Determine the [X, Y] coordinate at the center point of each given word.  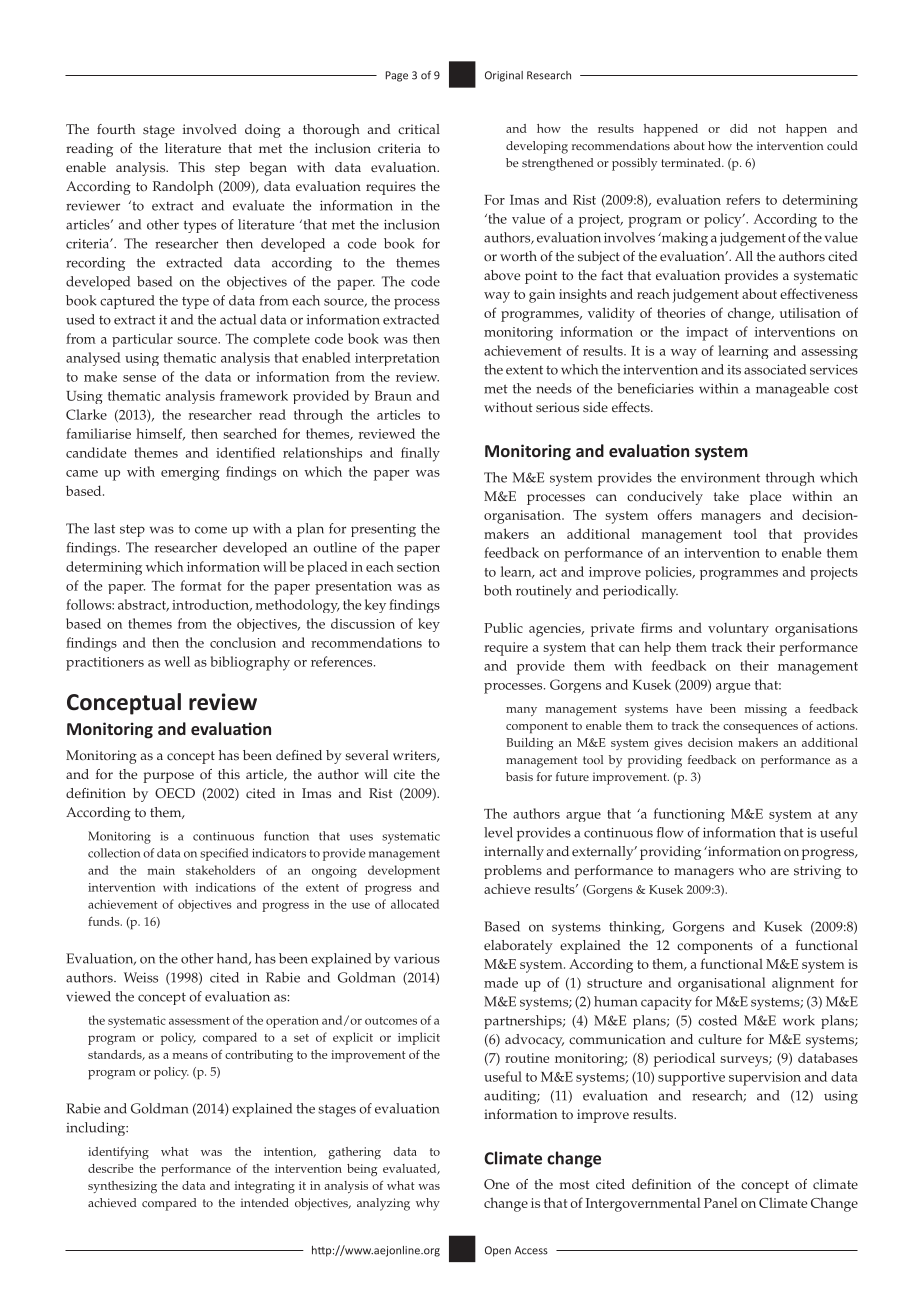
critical [419, 129]
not [767, 129]
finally [420, 454]
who [752, 870]
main [161, 870]
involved [210, 129]
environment [720, 477]
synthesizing [122, 1187]
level [498, 832]
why [428, 1204]
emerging [190, 474]
